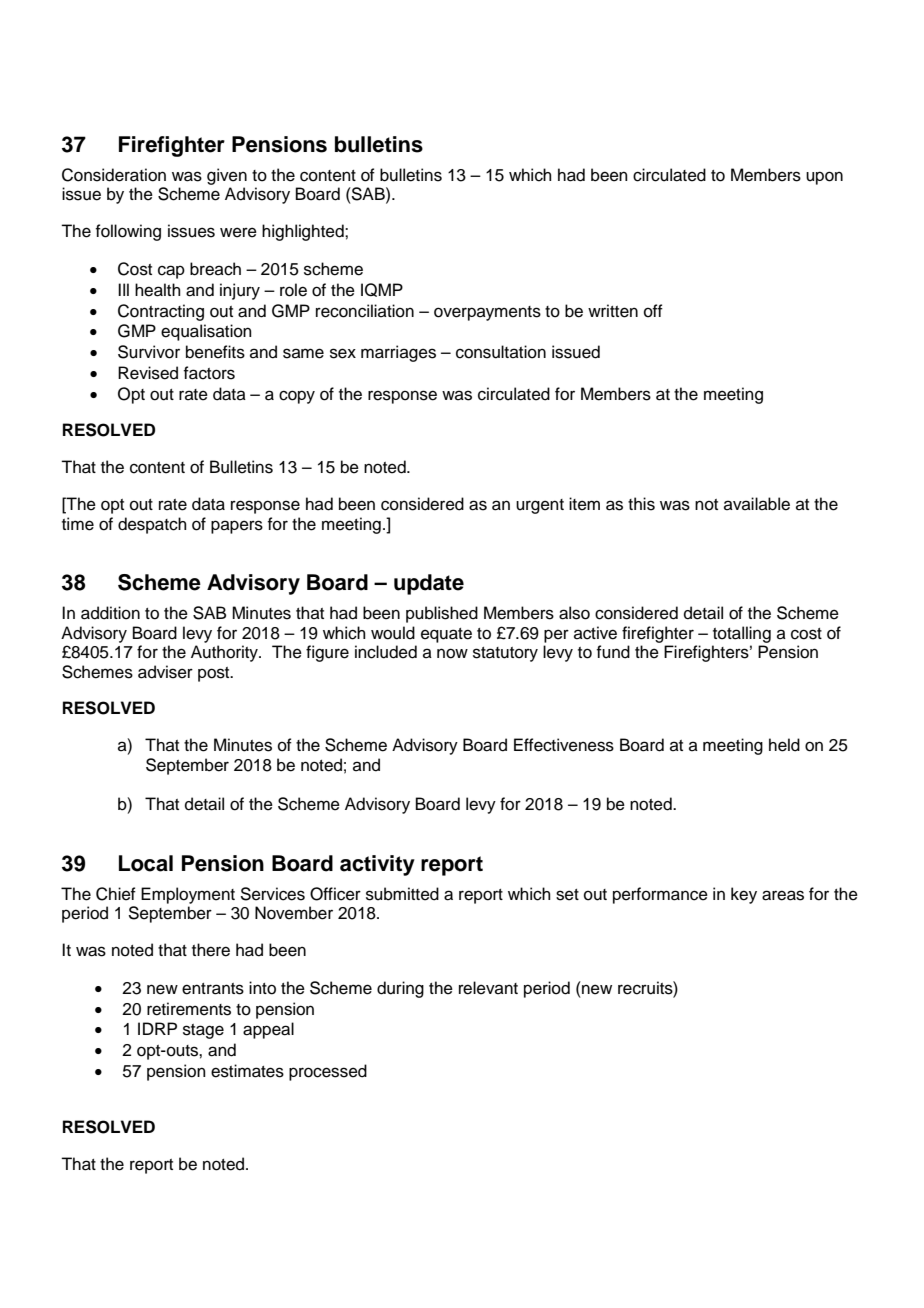  What do you see at coordinates (152, 525) in the screenshot?
I see `despatch` at bounding box center [152, 525].
